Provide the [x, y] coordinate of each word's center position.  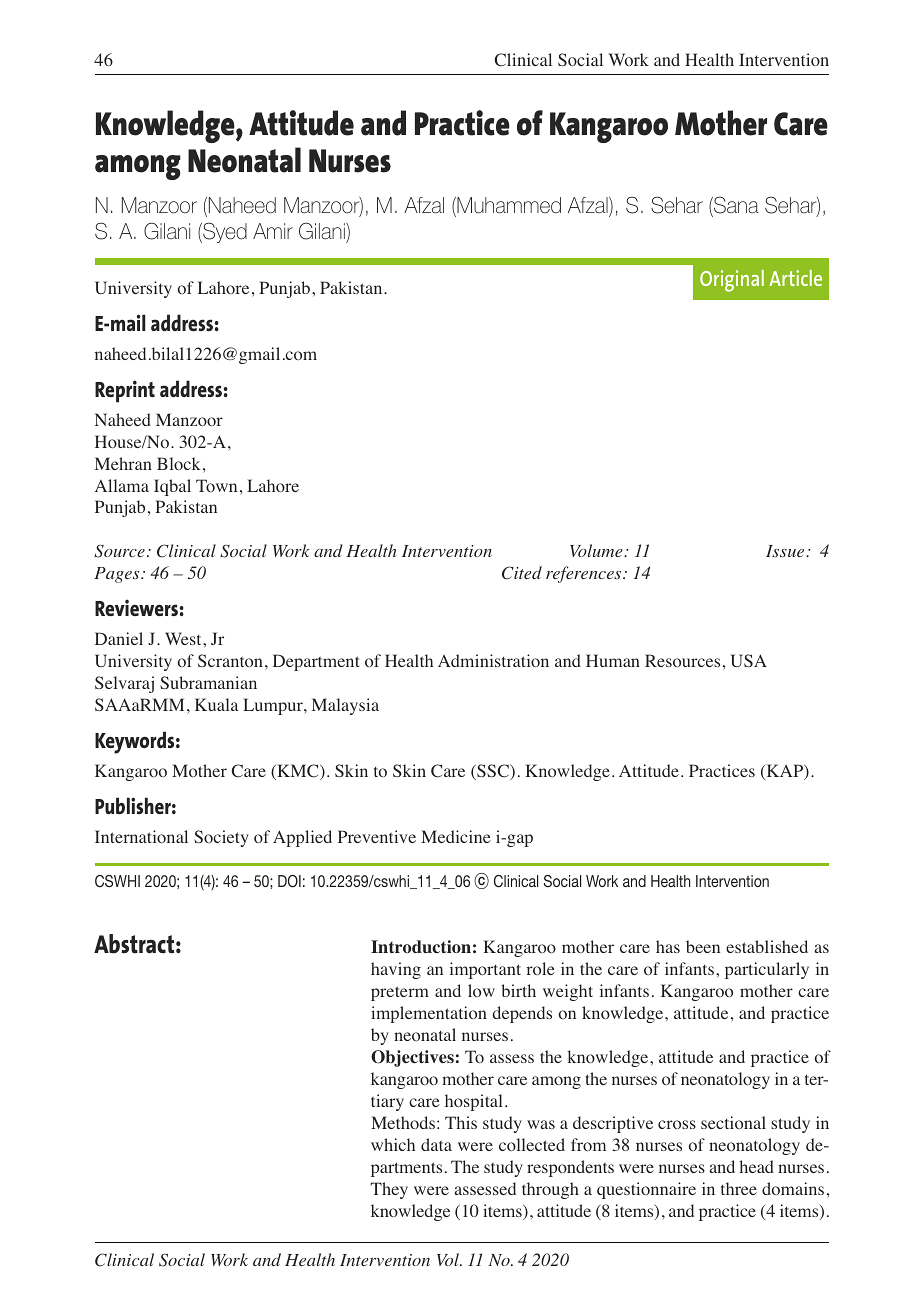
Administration [493, 661]
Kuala [216, 704]
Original [732, 281]
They [389, 1190]
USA [749, 660]
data [436, 1144]
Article [795, 278]
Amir [273, 231]
